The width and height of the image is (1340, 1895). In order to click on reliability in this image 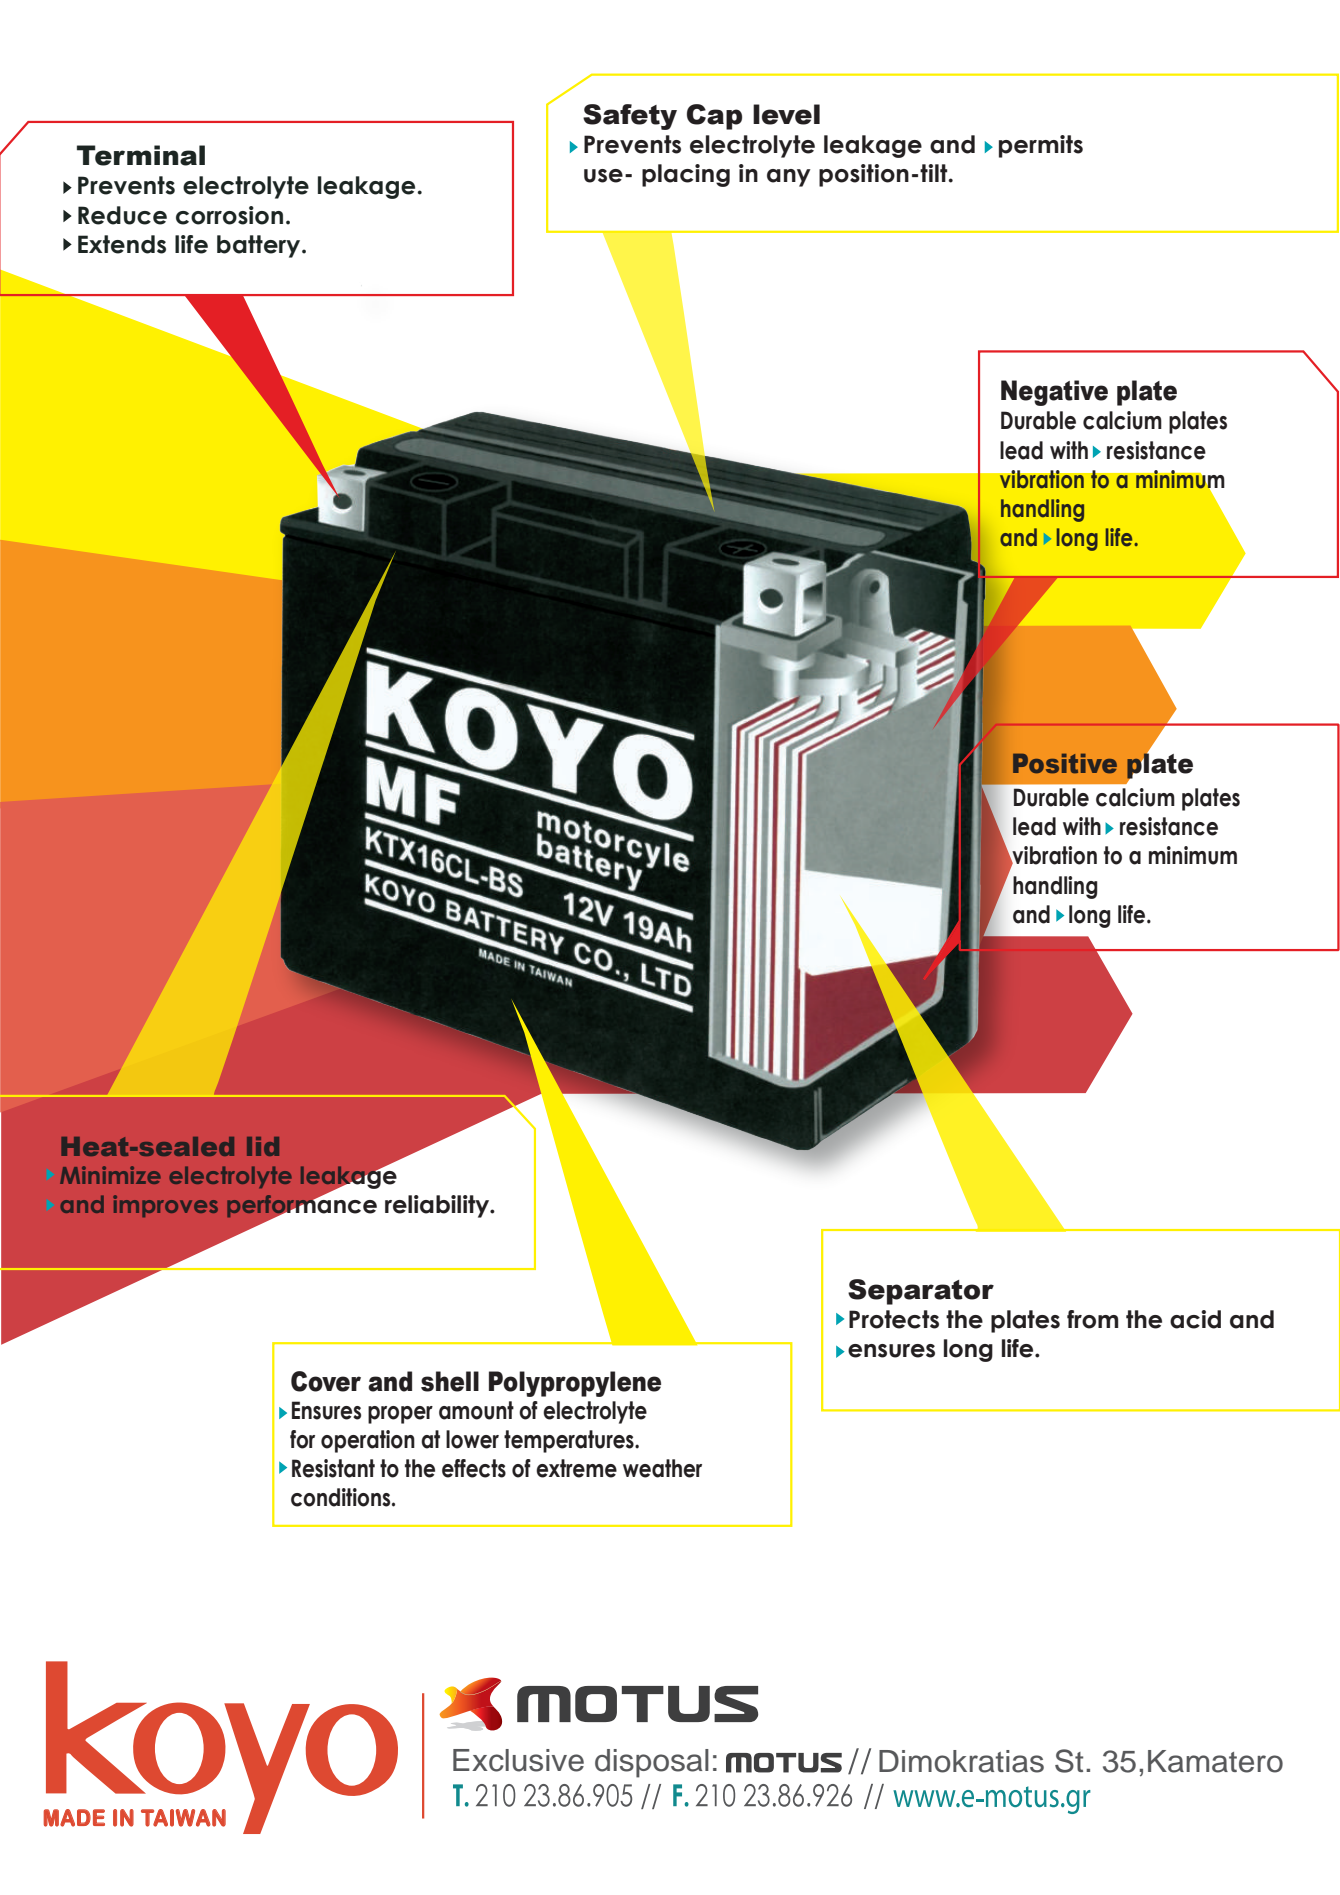, I will do `click(438, 1206)`.
